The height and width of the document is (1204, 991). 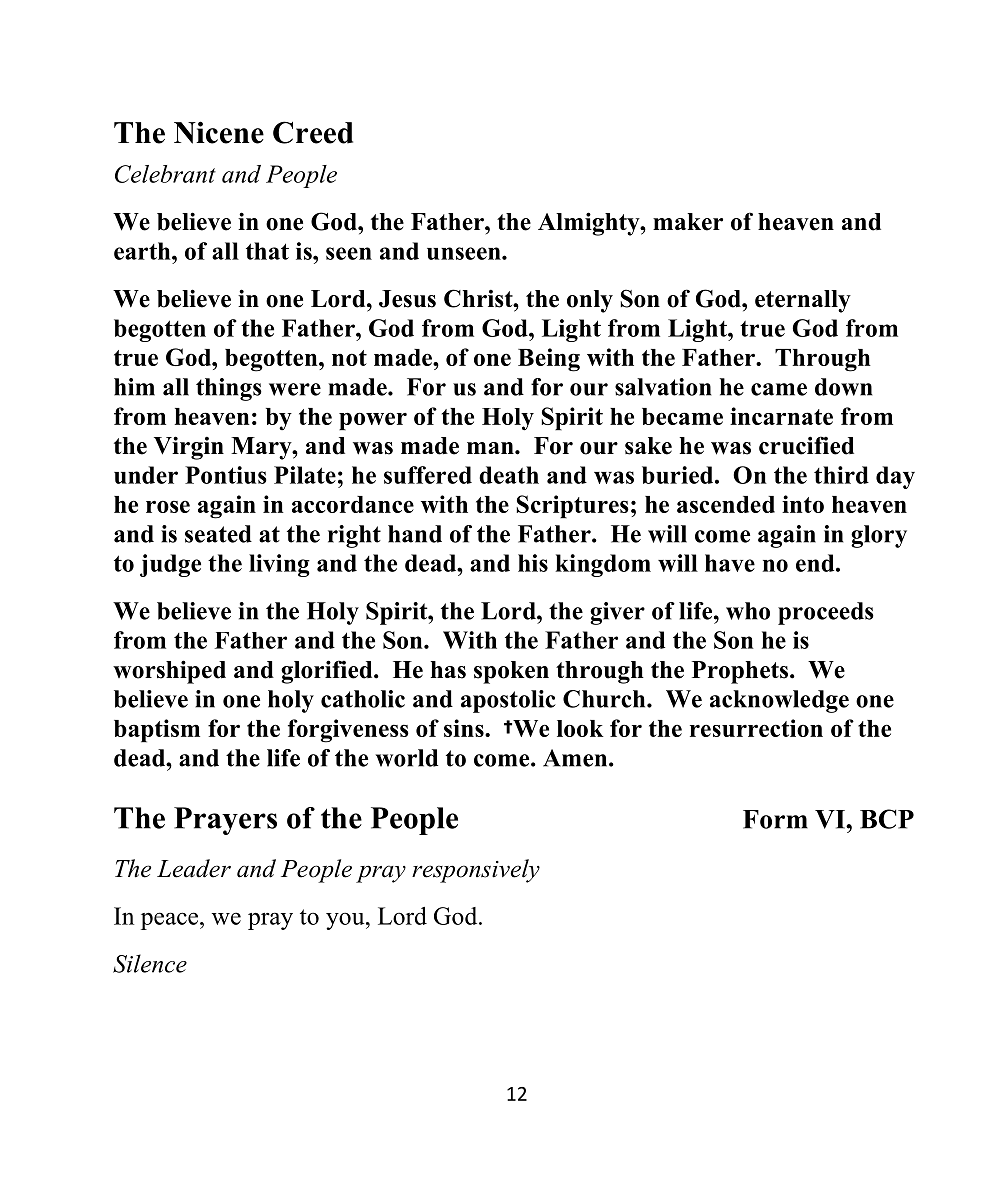 What do you see at coordinates (229, 389) in the document?
I see `things` at bounding box center [229, 389].
